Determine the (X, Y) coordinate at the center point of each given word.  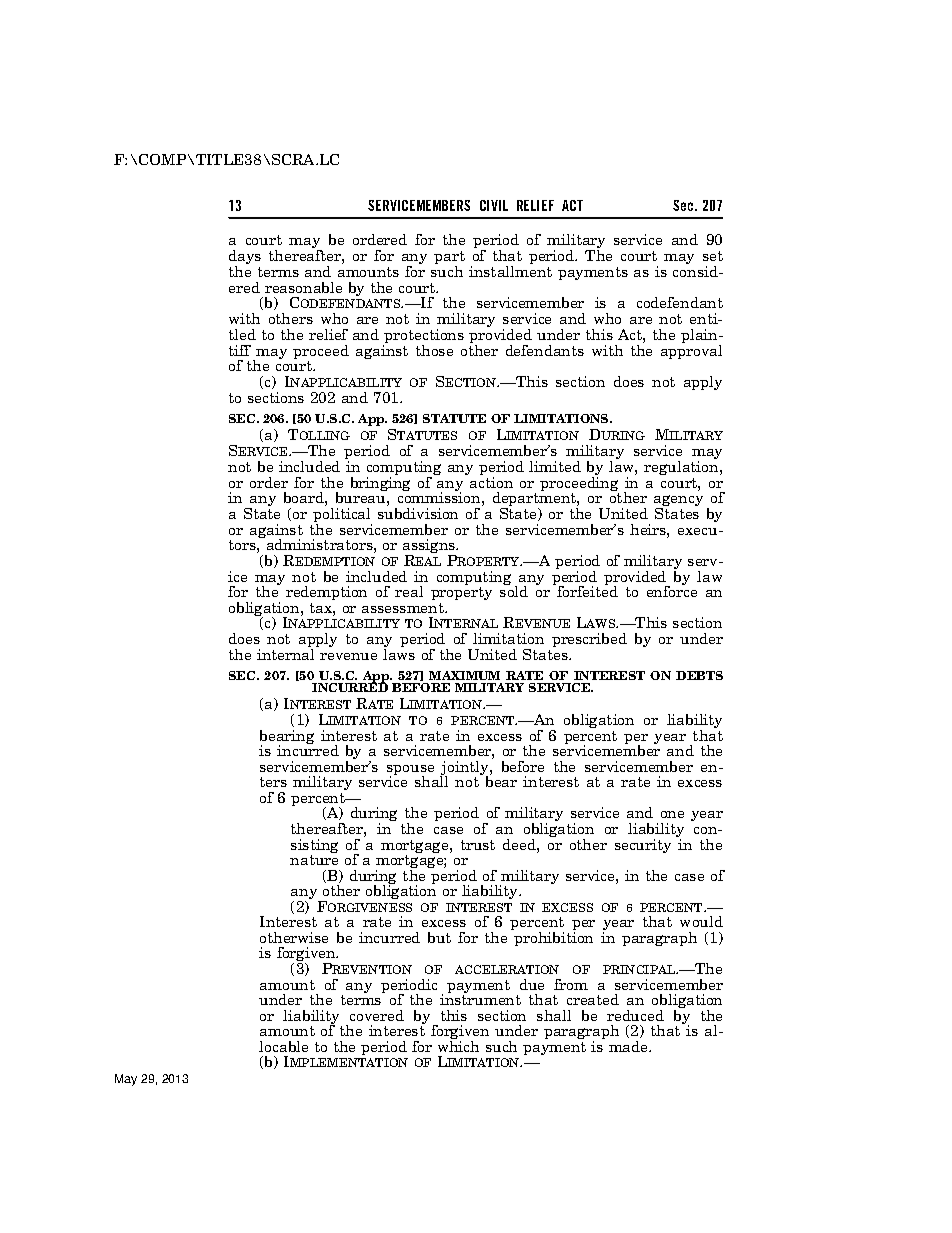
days (245, 258)
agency (678, 502)
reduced (635, 1015)
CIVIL (494, 205)
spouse (410, 771)
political (342, 516)
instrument (480, 998)
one (672, 814)
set (713, 256)
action (491, 481)
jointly (465, 769)
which (458, 1045)
